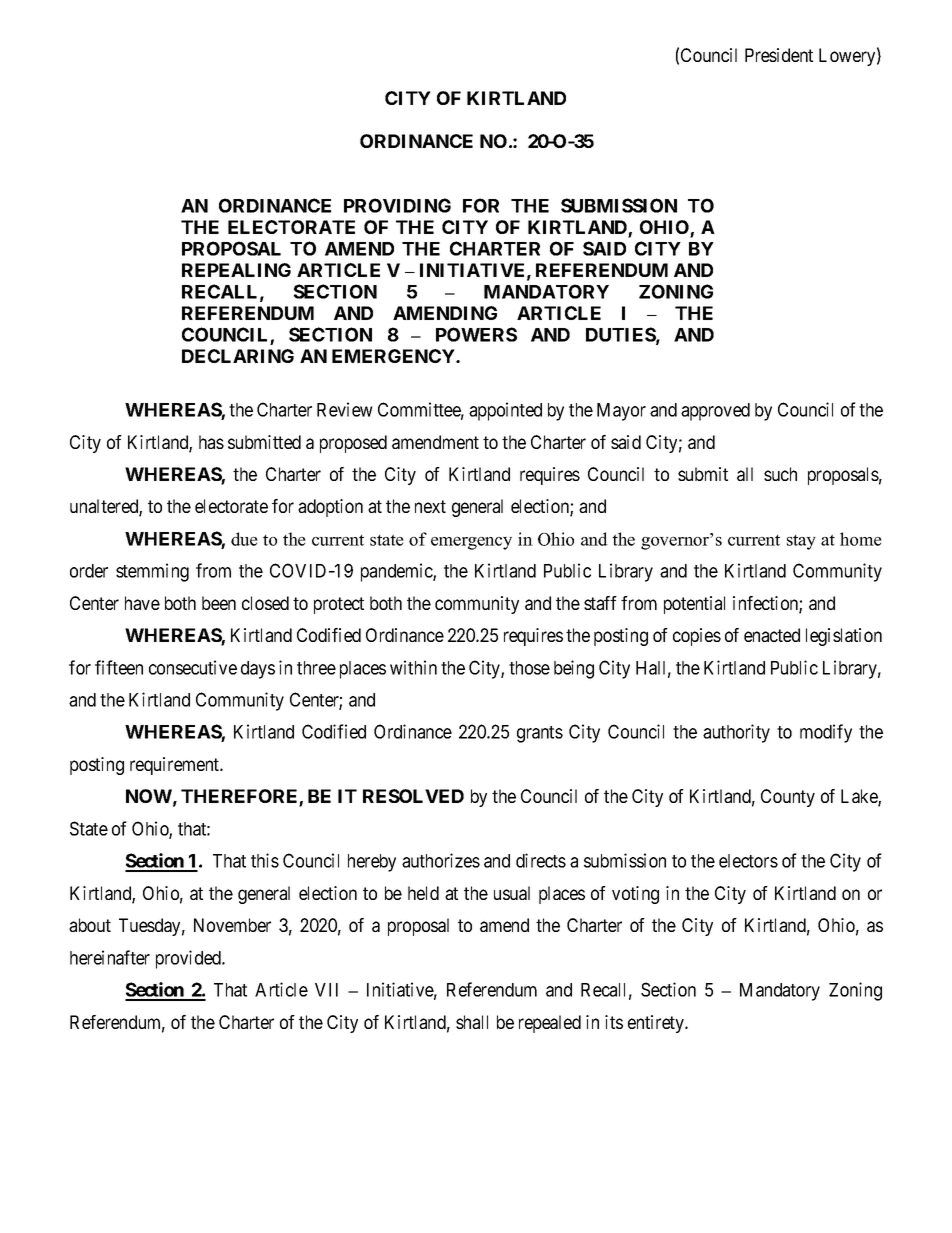 Image resolution: width=952 pixels, height=1233 pixels. What do you see at coordinates (413, 796) in the page?
I see `RESOLVED` at bounding box center [413, 796].
